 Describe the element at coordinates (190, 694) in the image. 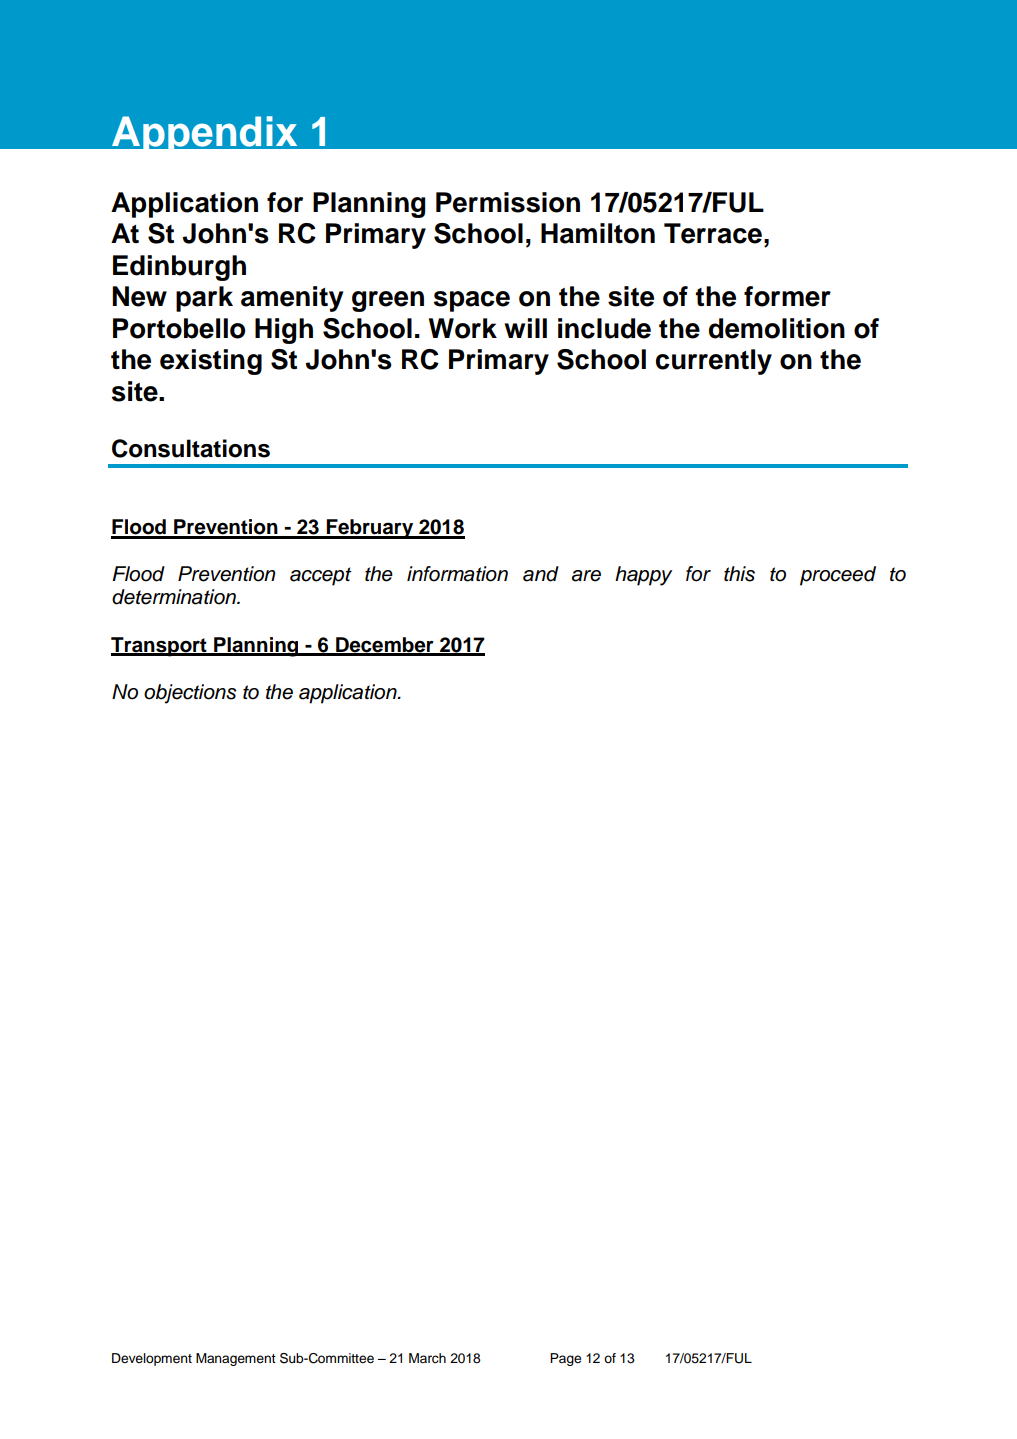

I see `objections` at that location.
